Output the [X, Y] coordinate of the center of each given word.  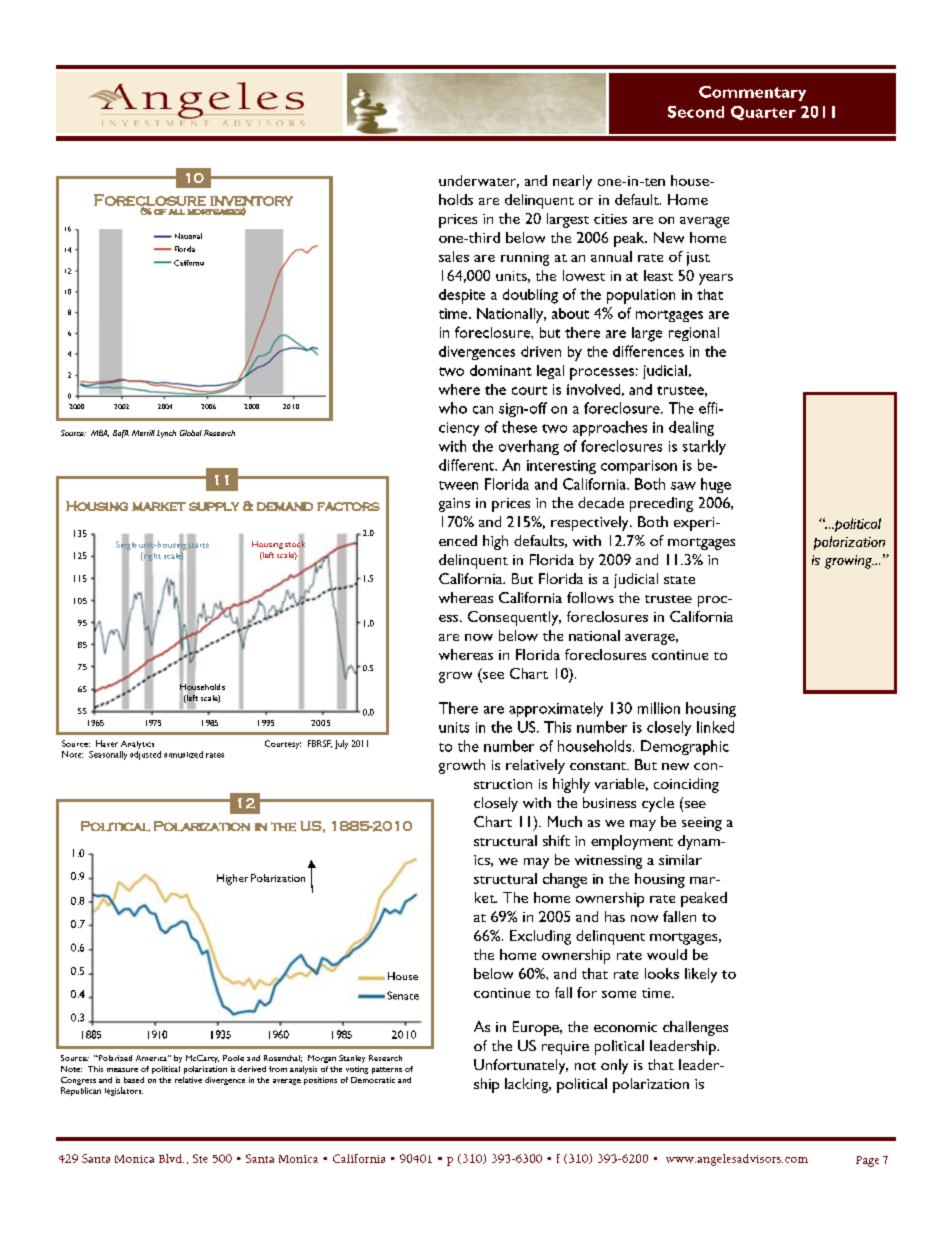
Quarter [763, 113]
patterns [387, 1070]
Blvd [171, 1158]
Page [867, 1161]
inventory [251, 202]
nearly [572, 182]
